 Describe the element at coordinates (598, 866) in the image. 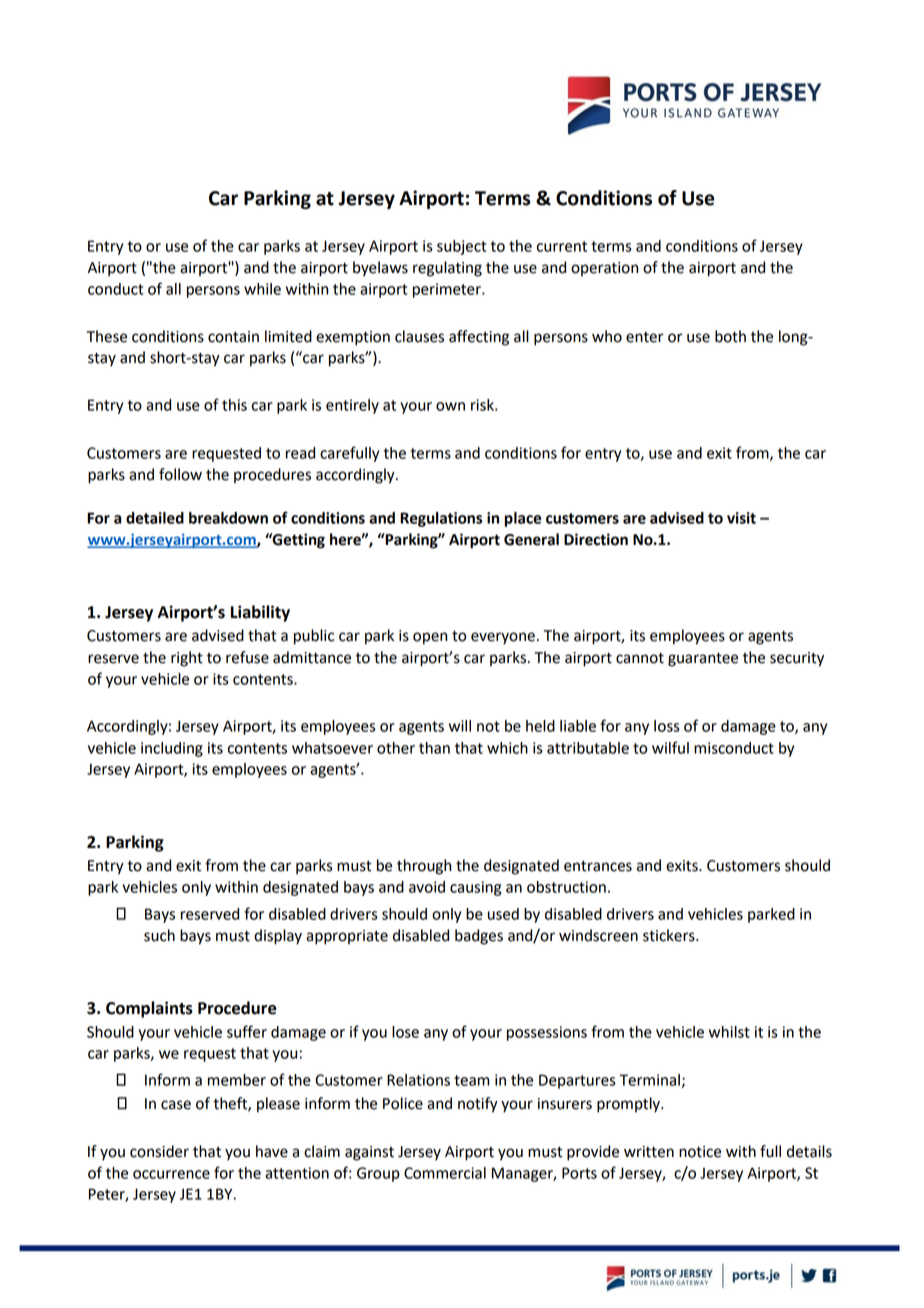

I see `entrances` at that location.
